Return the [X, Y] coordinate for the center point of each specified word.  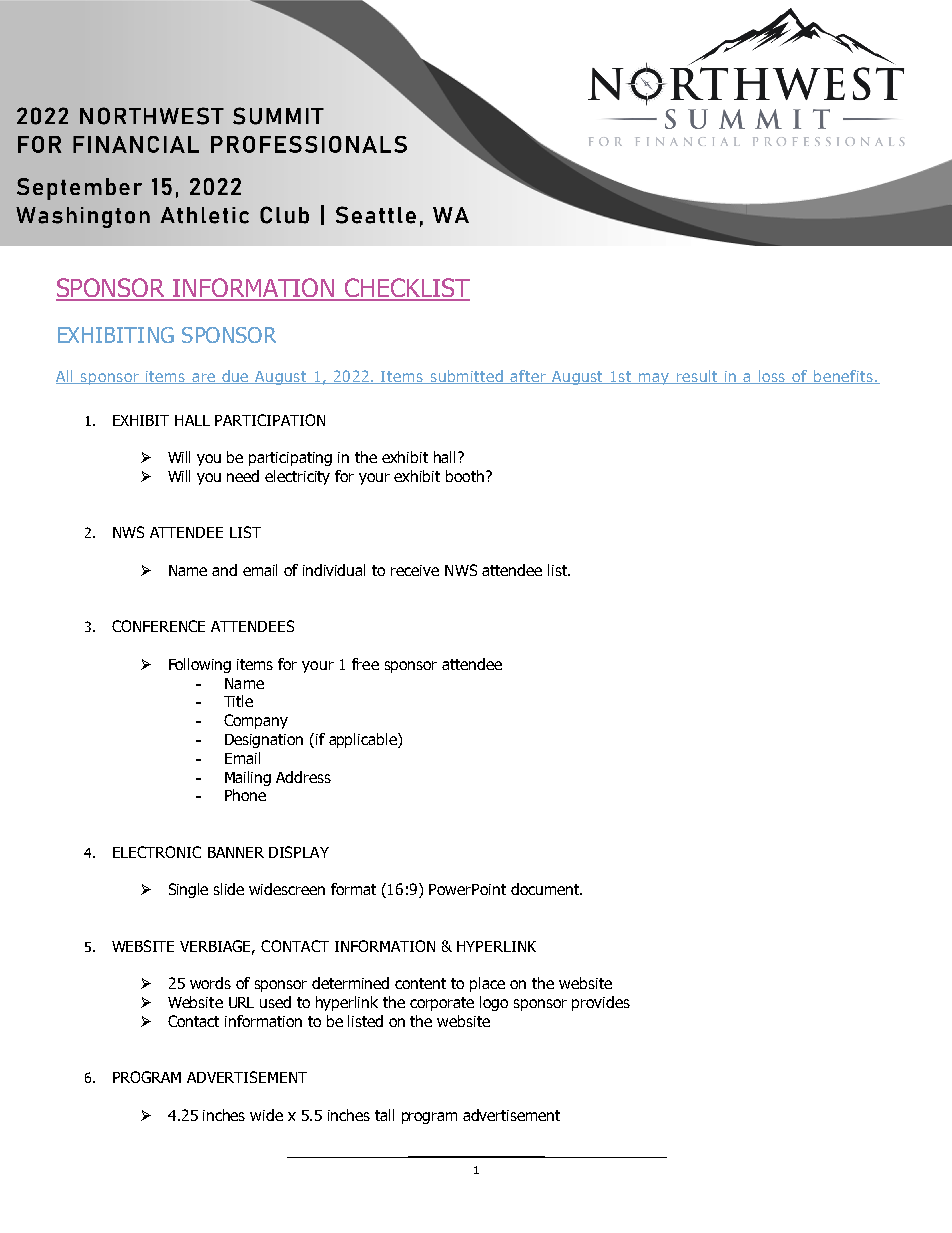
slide [229, 889]
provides [601, 1003]
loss [773, 377]
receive [415, 570]
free [365, 664]
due [235, 377]
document [546, 889]
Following [200, 665]
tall [384, 1115]
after [528, 377]
